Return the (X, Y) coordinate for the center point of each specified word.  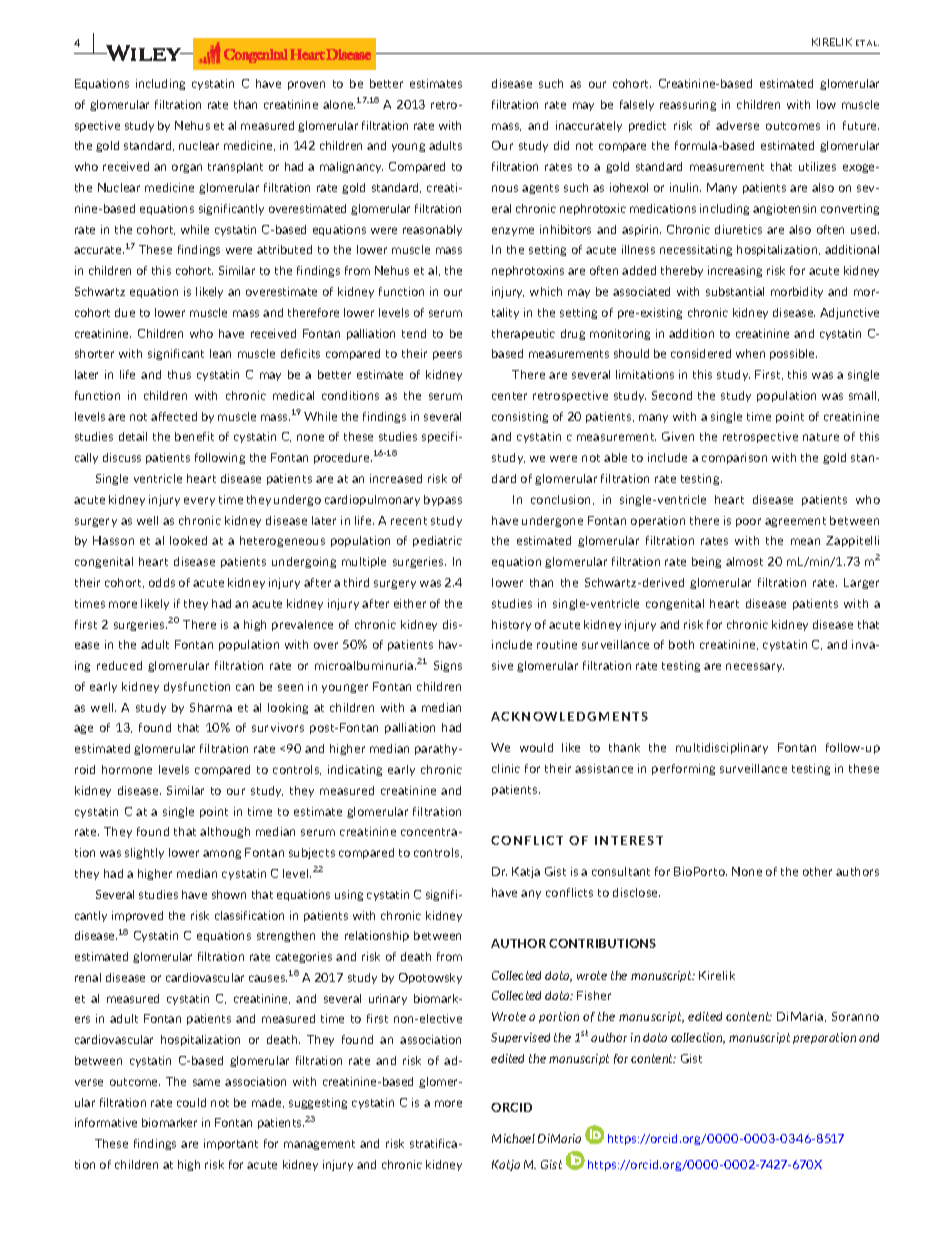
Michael (513, 1138)
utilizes (817, 166)
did (561, 145)
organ (187, 168)
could (191, 1102)
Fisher (594, 995)
